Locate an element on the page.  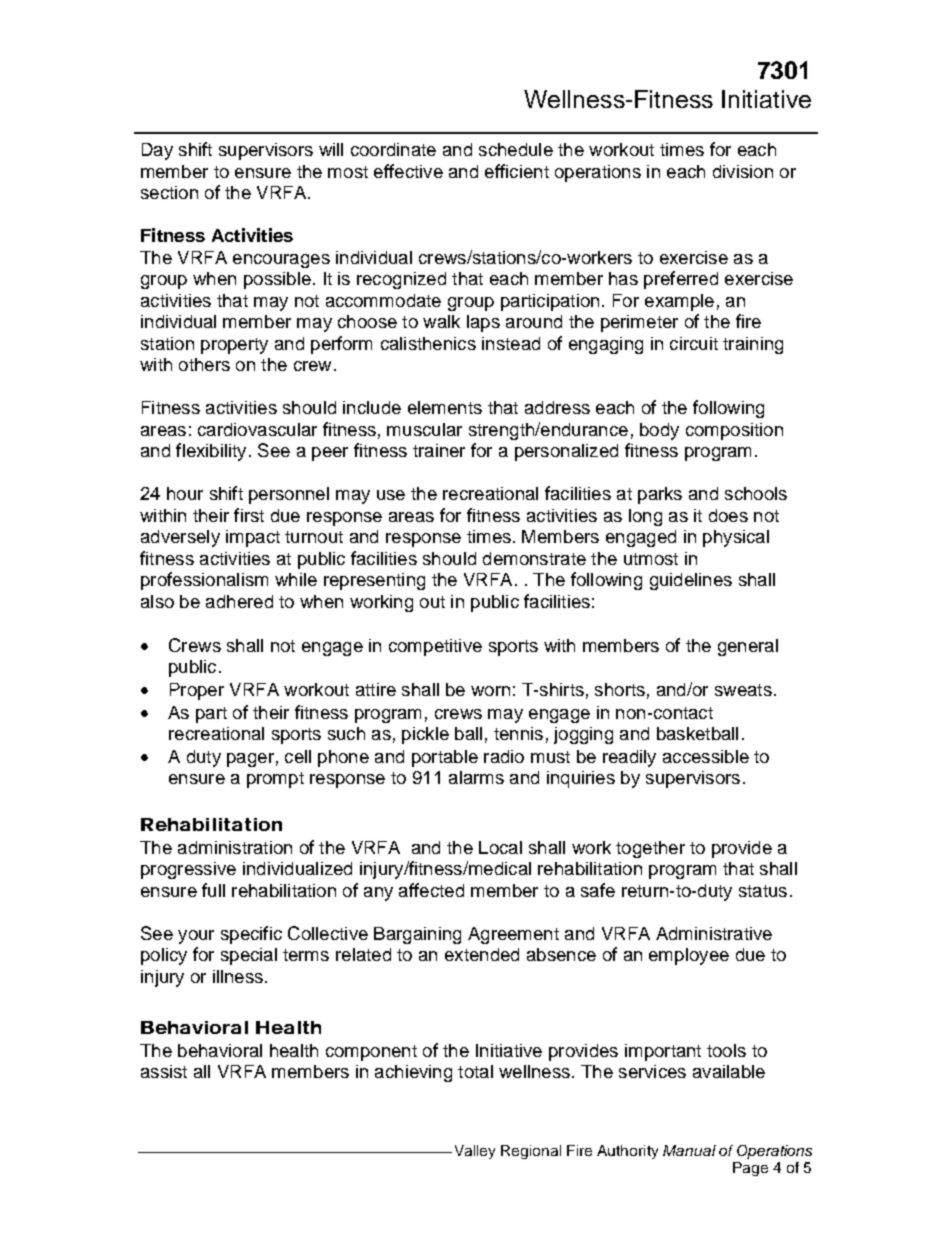
Valley is located at coordinates (475, 1152).
